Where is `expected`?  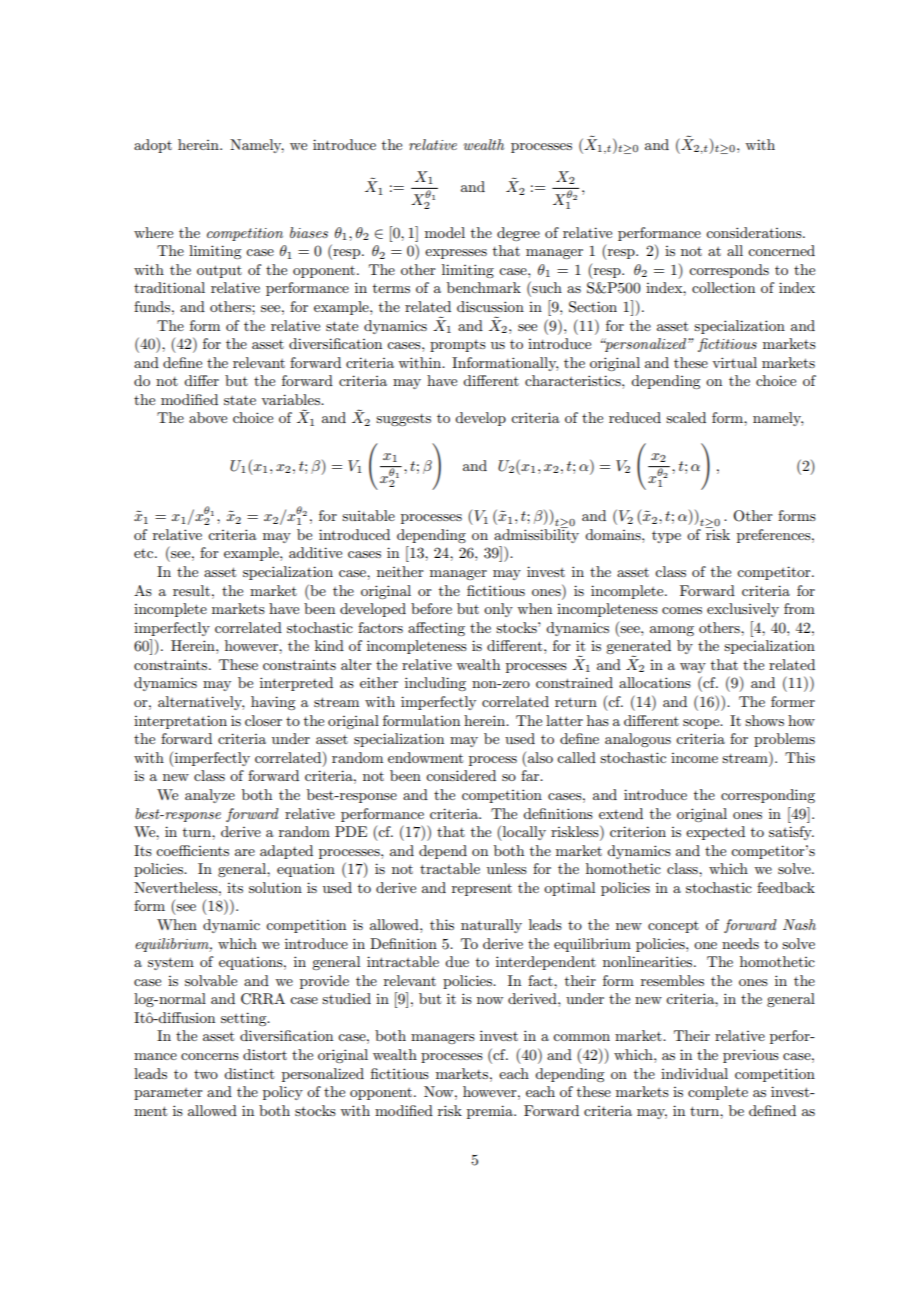 expected is located at coordinates (715, 833).
